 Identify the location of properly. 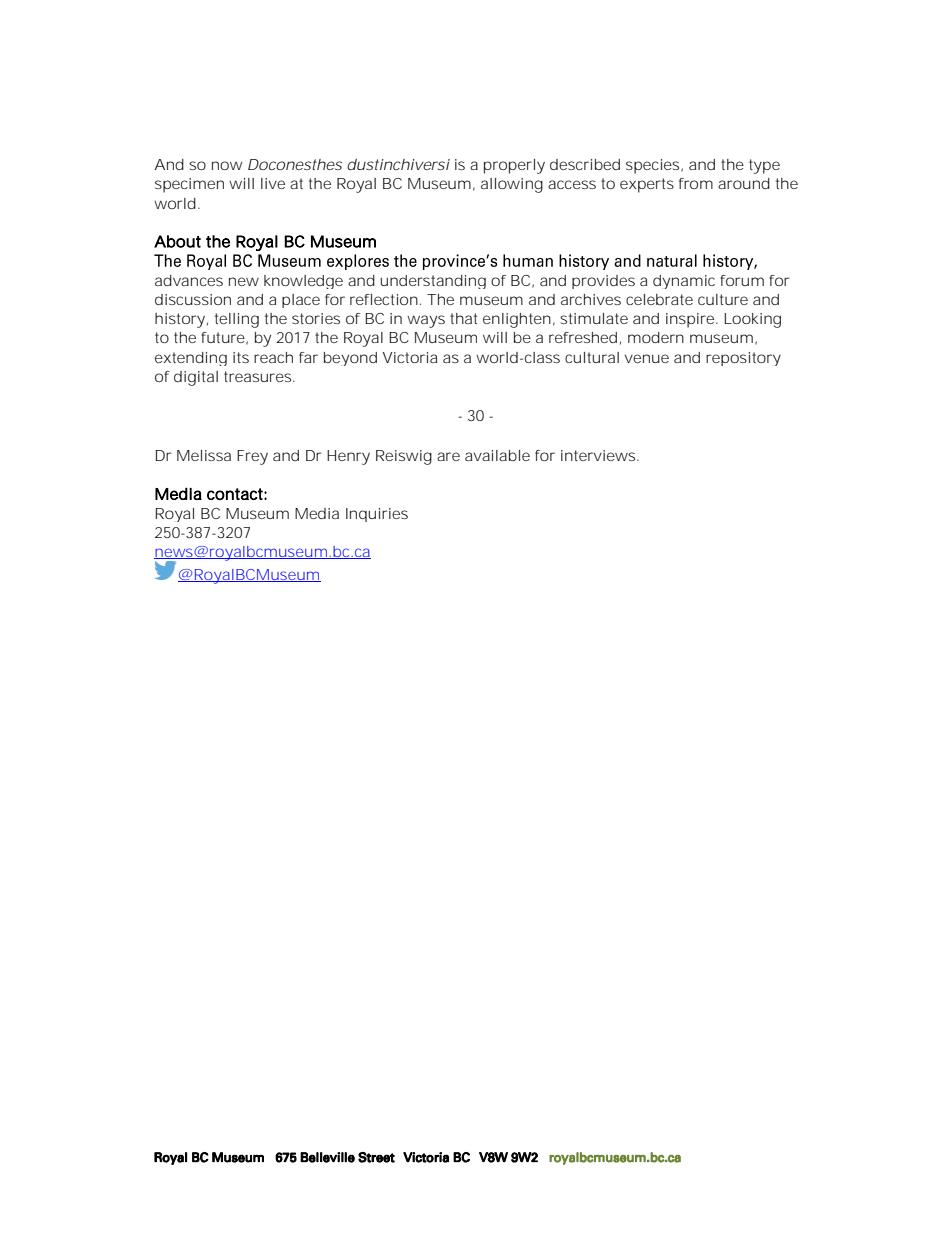
(514, 166).
